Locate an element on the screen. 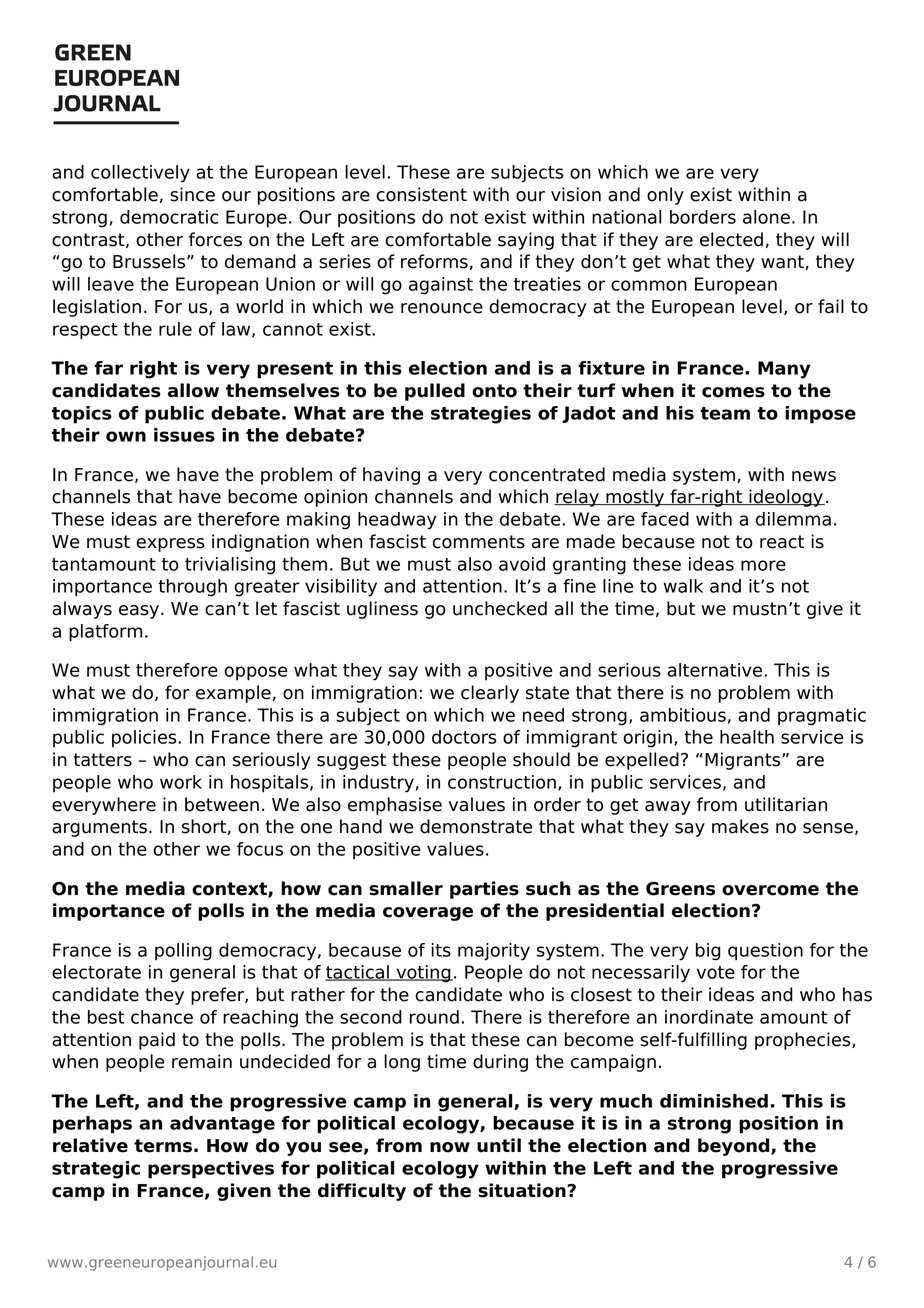 The image size is (924, 1308). democratic is located at coordinates (169, 217).
